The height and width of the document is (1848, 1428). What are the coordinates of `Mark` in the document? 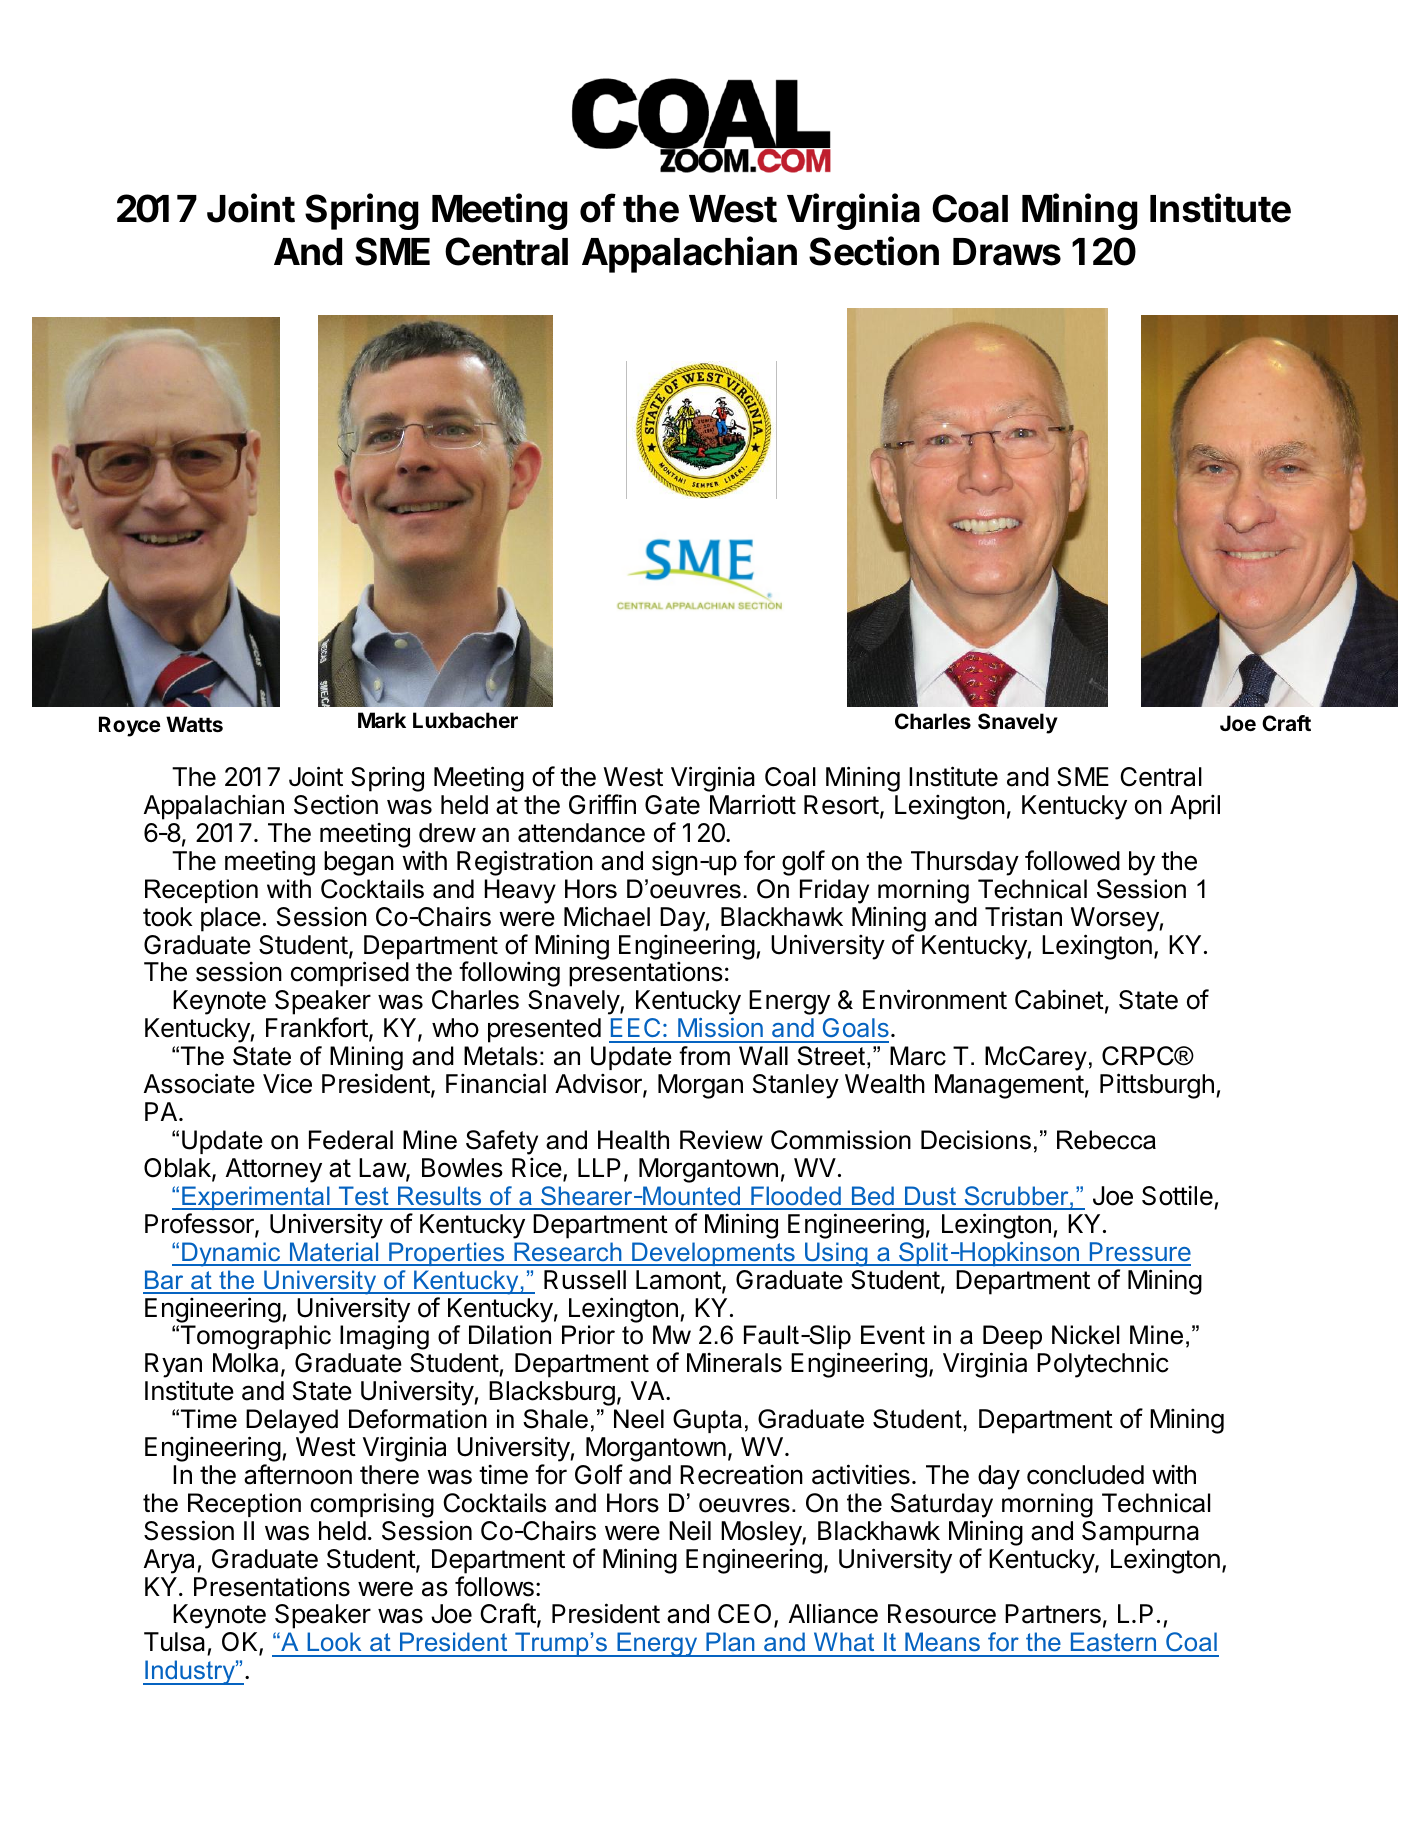 It's located at (382, 720).
